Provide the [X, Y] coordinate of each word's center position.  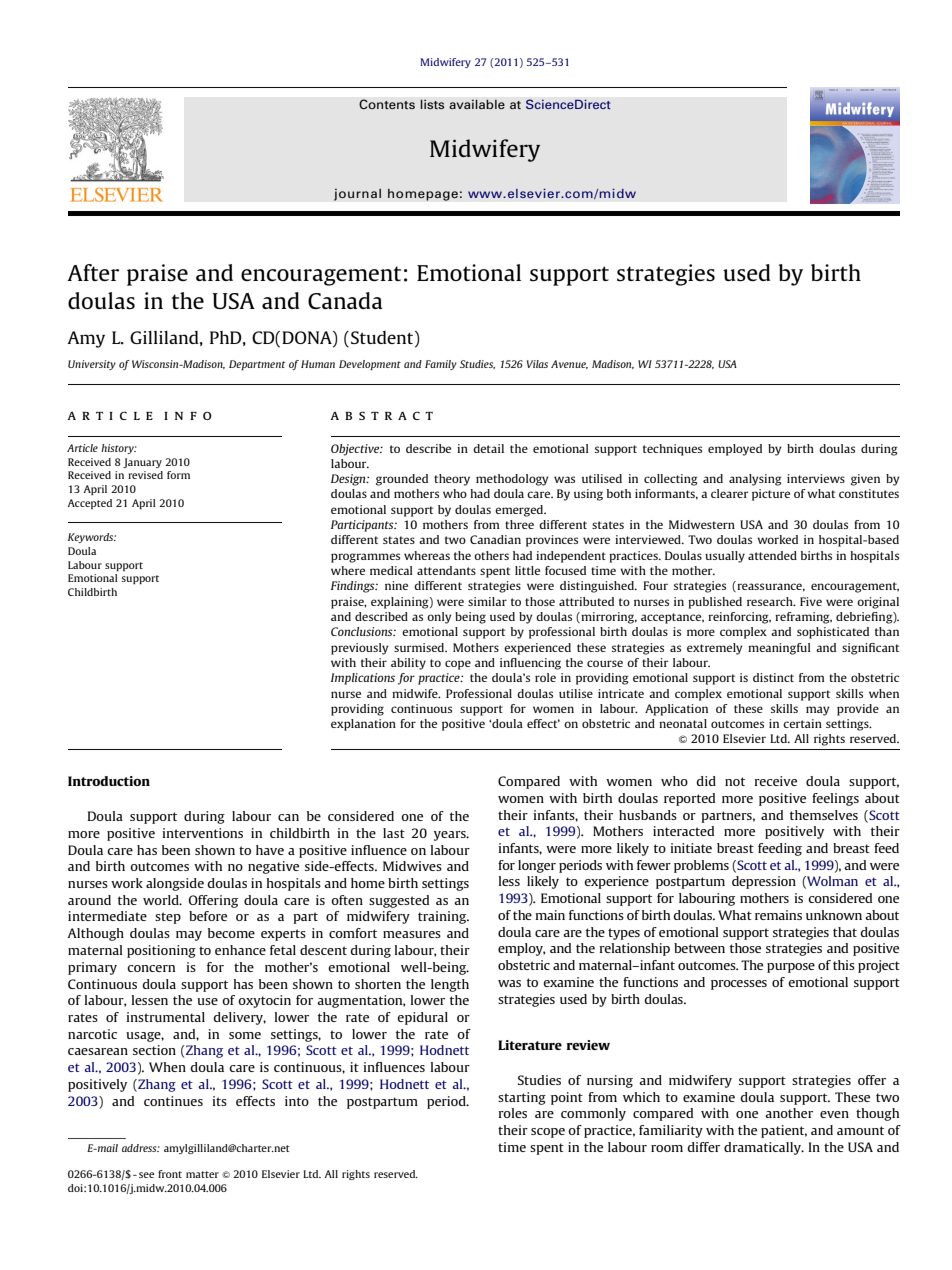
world [162, 900]
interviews [816, 478]
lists [432, 104]
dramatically [763, 1148]
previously [360, 649]
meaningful [779, 649]
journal [357, 194]
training [443, 917]
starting [522, 1098]
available [477, 104]
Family [441, 365]
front [170, 1174]
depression [764, 882]
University [92, 365]
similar [487, 601]
